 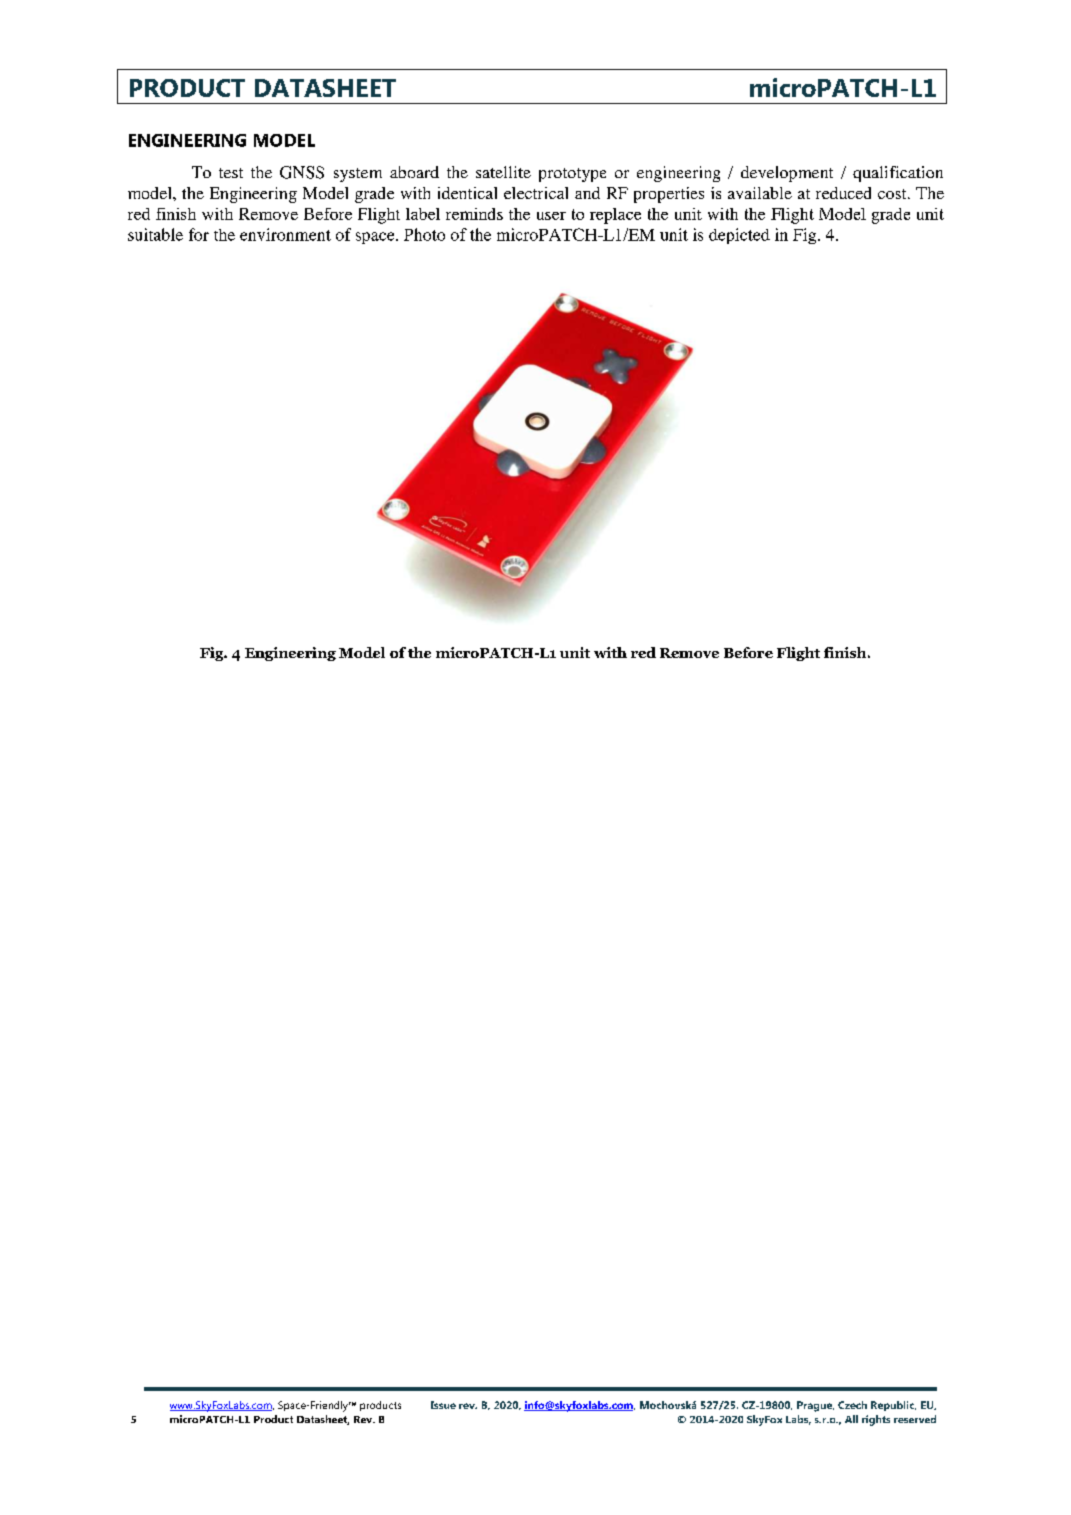 What do you see at coordinates (424, 234) in the document?
I see `Photo` at bounding box center [424, 234].
